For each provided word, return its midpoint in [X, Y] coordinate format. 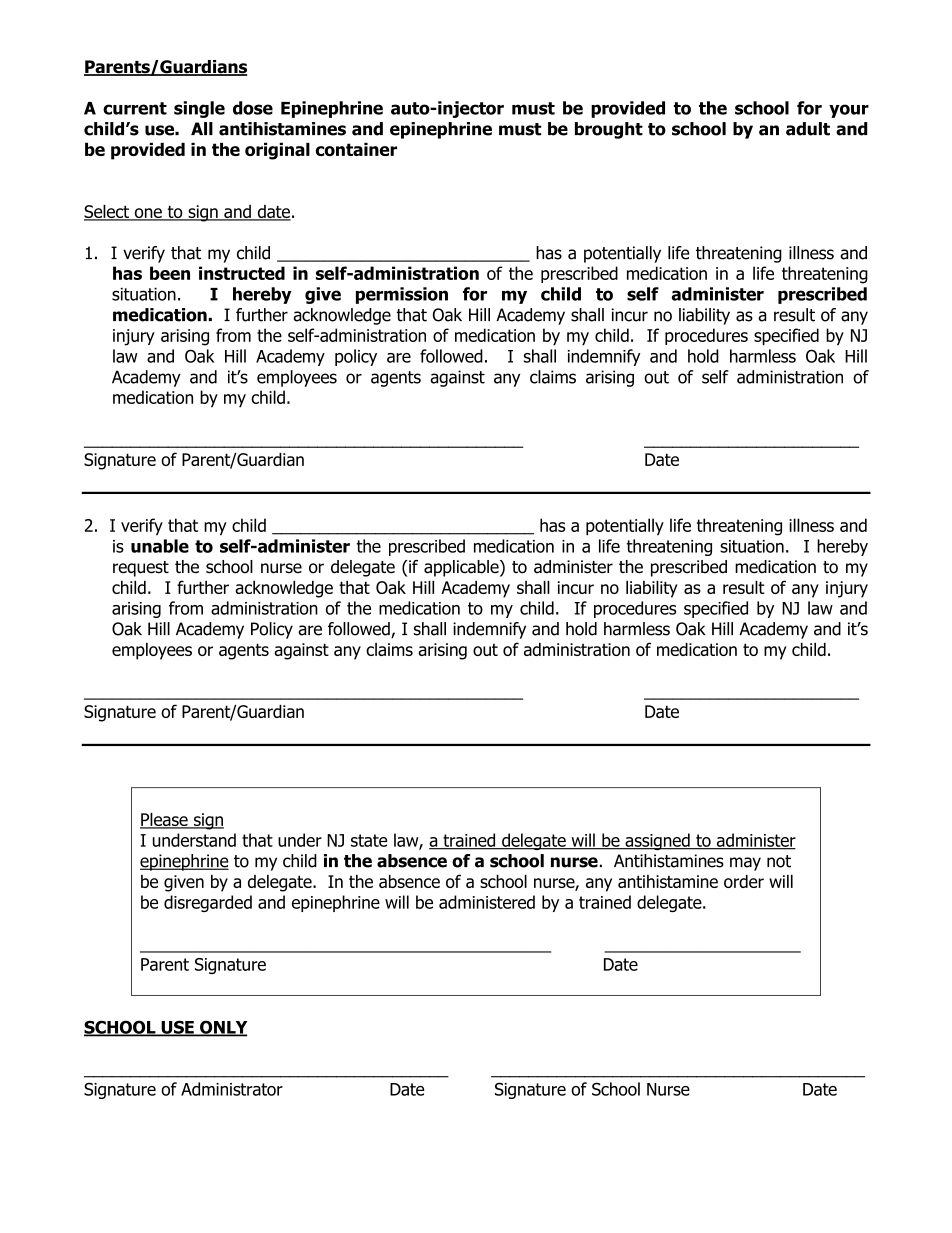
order [744, 881]
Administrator [232, 1089]
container [356, 149]
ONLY [222, 1028]
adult [808, 129]
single [199, 109]
